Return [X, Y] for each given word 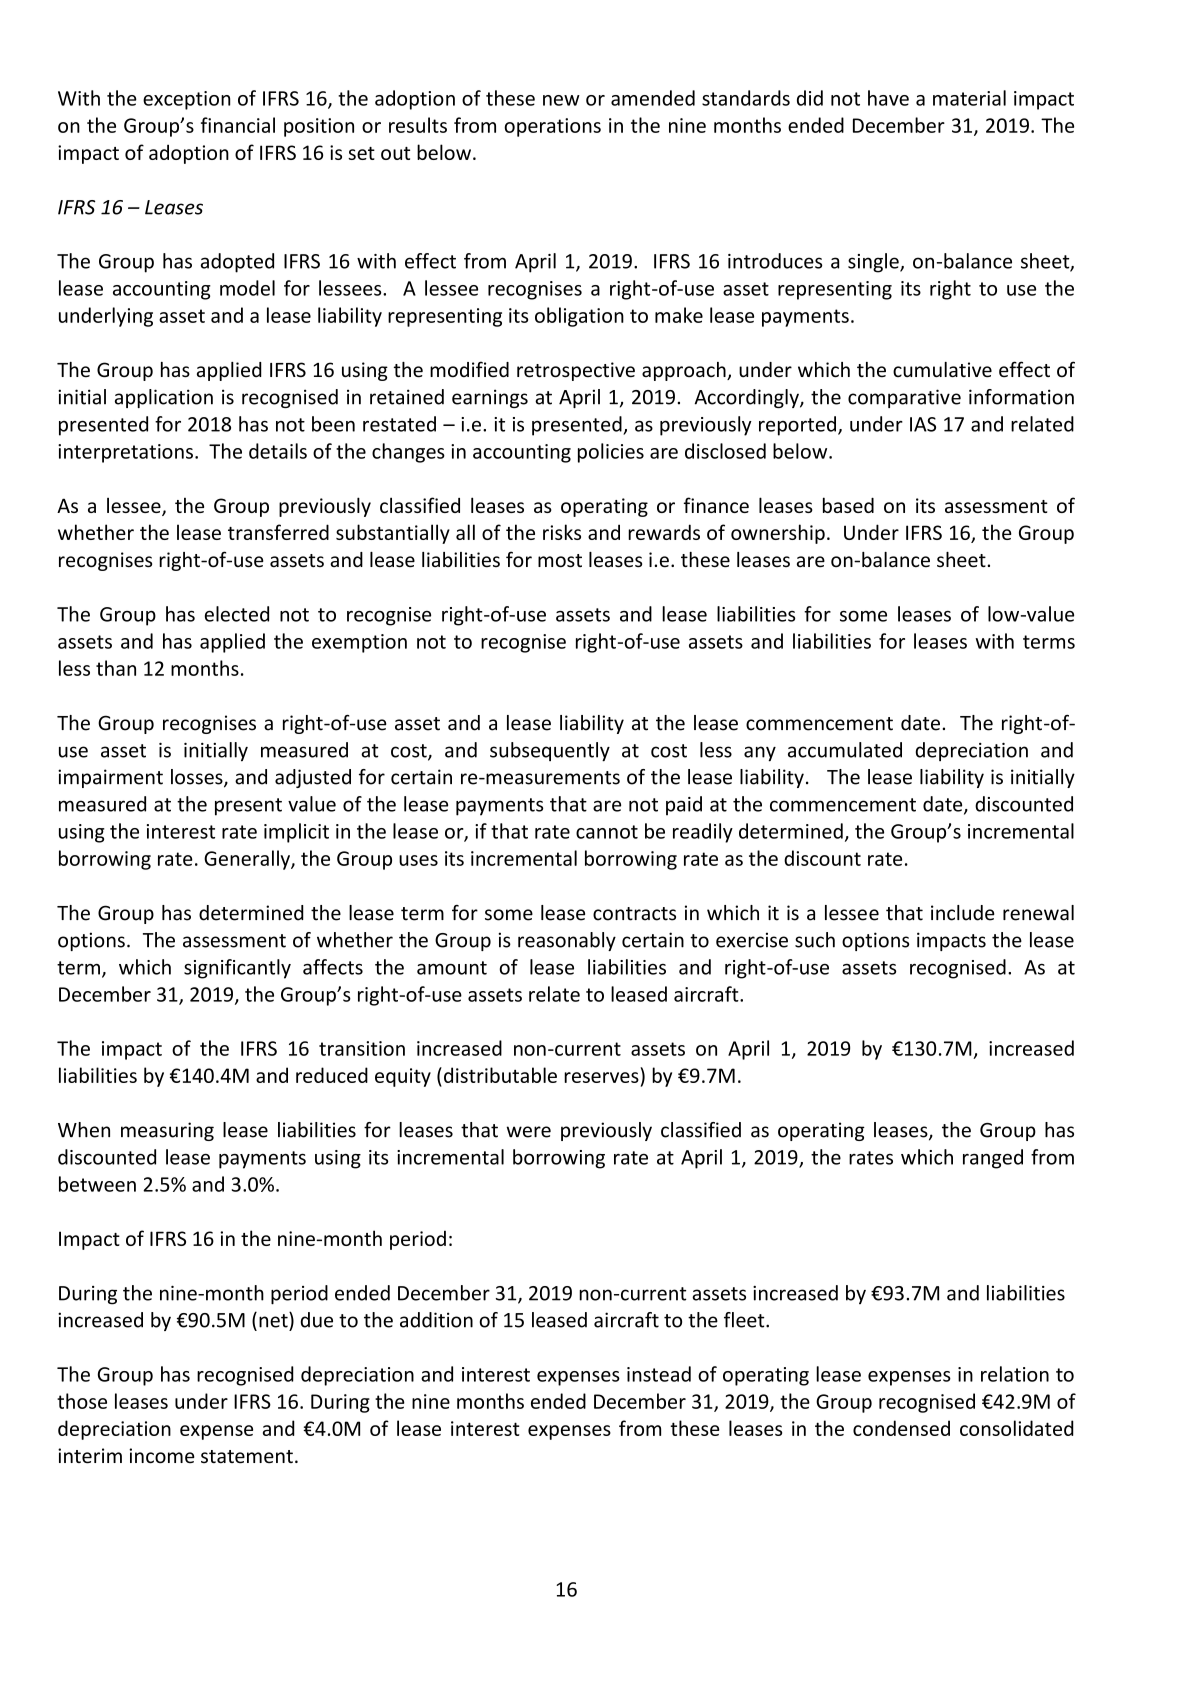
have [888, 98]
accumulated [845, 750]
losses [198, 778]
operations [552, 127]
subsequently [550, 752]
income [162, 1456]
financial [238, 125]
